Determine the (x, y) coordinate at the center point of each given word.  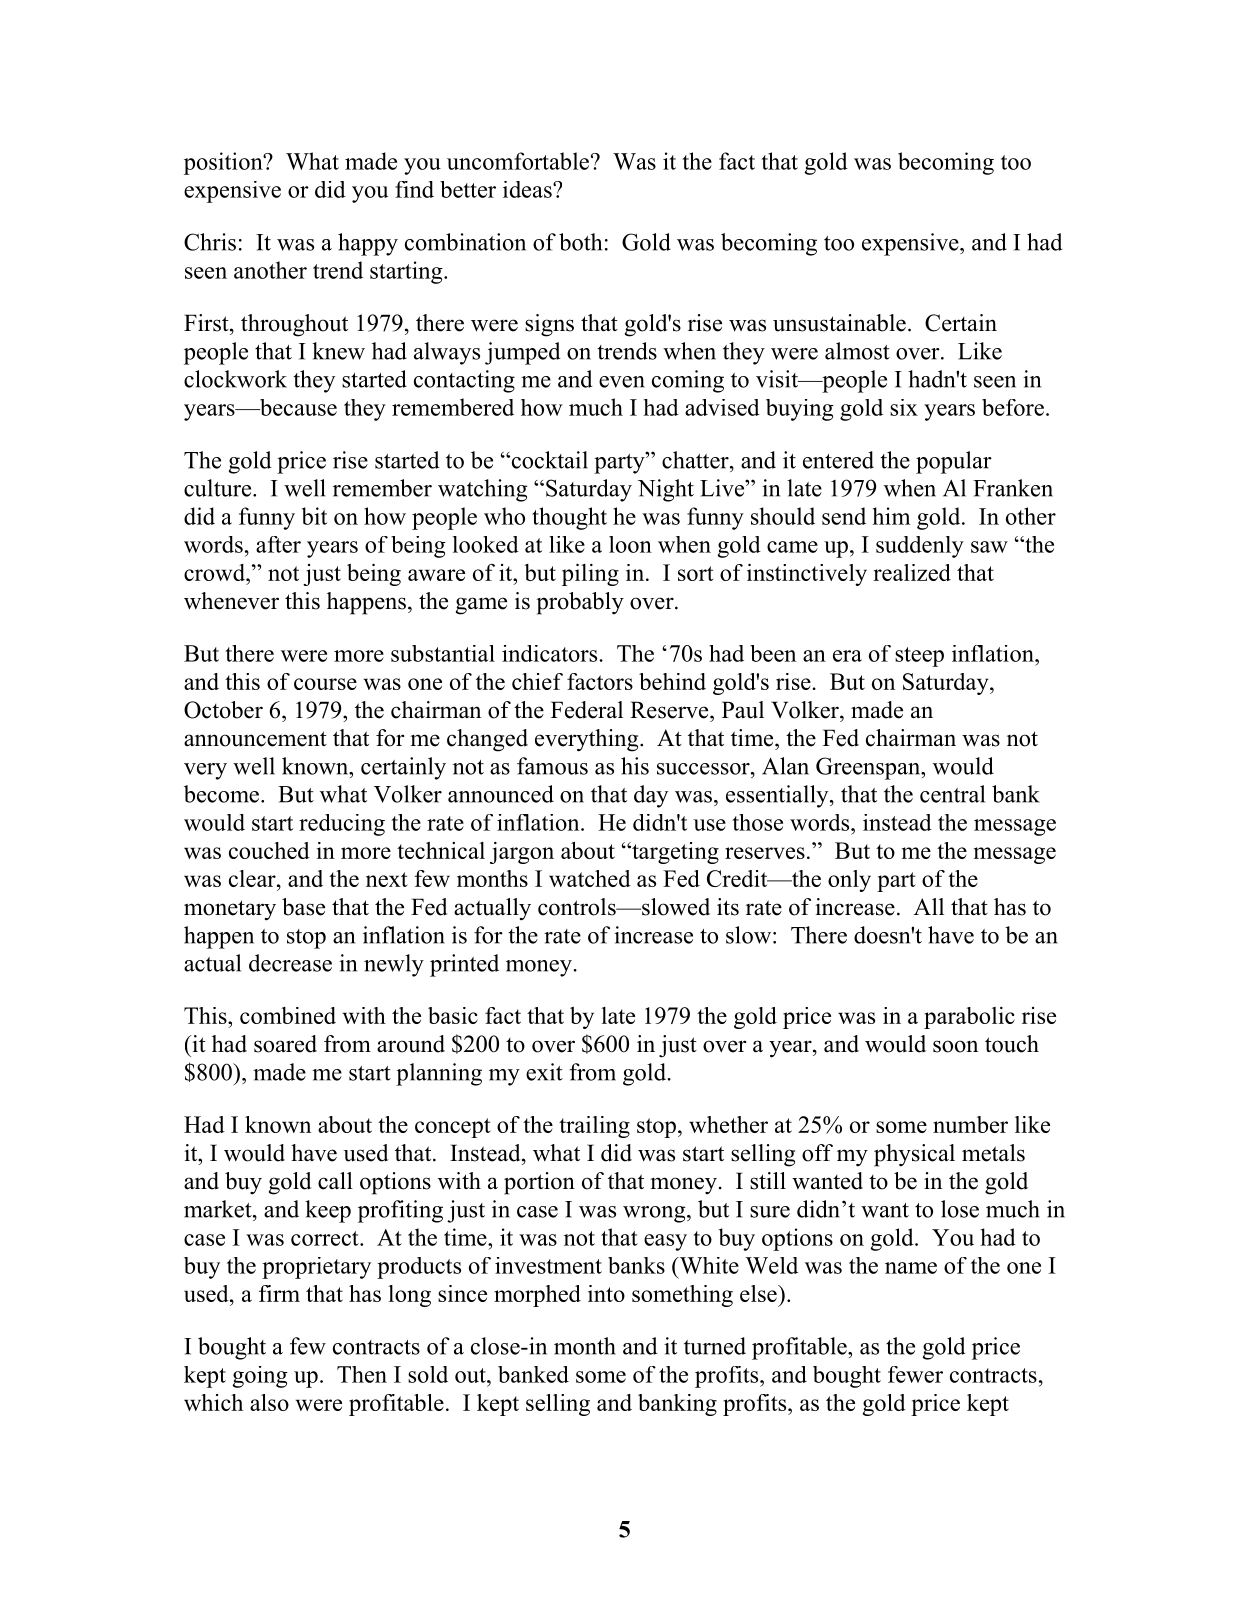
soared (285, 1044)
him (891, 516)
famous (552, 766)
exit (544, 1072)
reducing (342, 825)
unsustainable (839, 323)
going (260, 1377)
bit (314, 516)
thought (569, 518)
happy (368, 244)
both (580, 242)
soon (955, 1046)
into (606, 1293)
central (952, 794)
